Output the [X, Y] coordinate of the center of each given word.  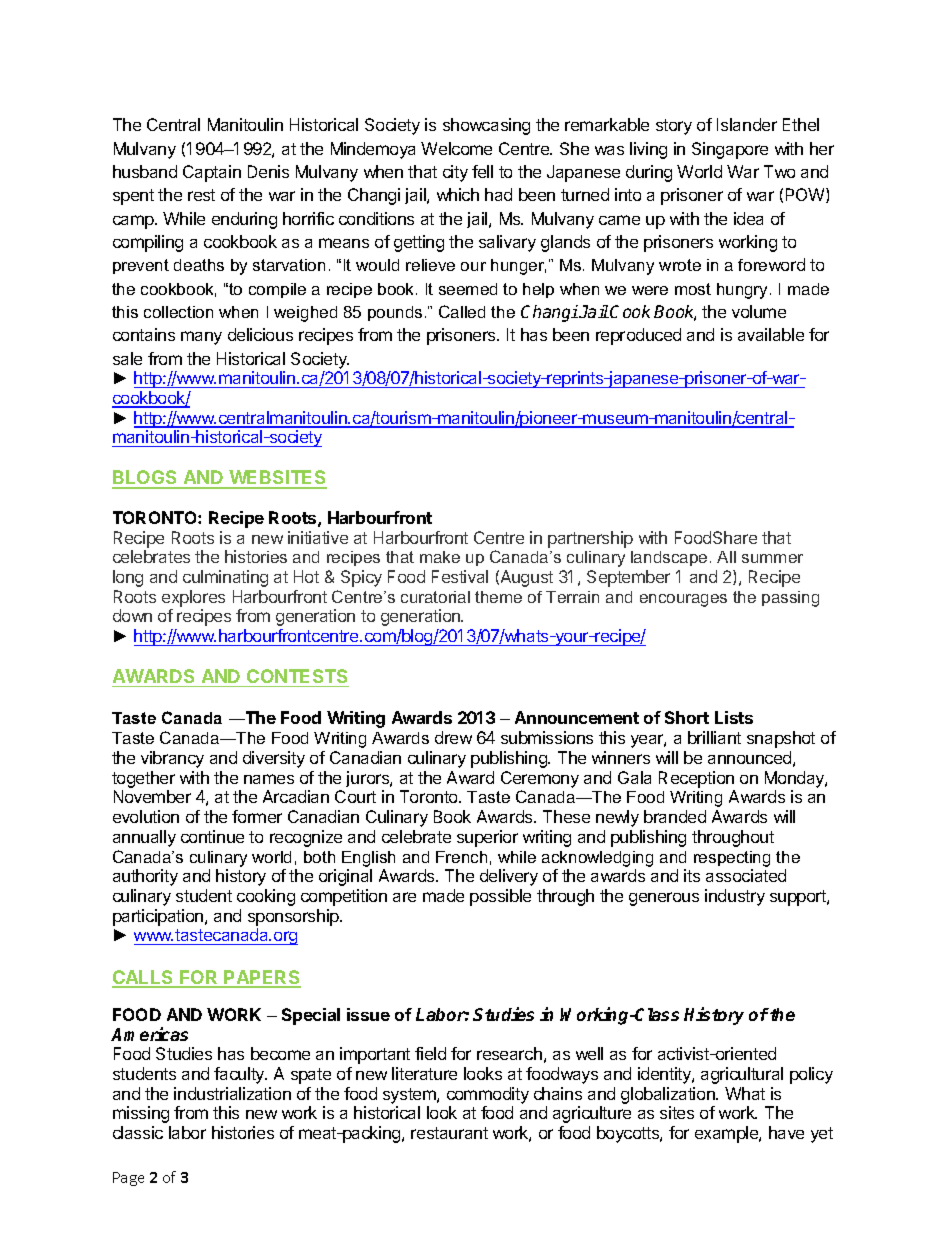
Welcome [456, 148]
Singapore [730, 150]
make [440, 557]
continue [212, 836]
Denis [268, 171]
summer [772, 558]
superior [487, 838]
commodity [488, 1095]
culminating [225, 578]
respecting [732, 859]
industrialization [232, 1093]
